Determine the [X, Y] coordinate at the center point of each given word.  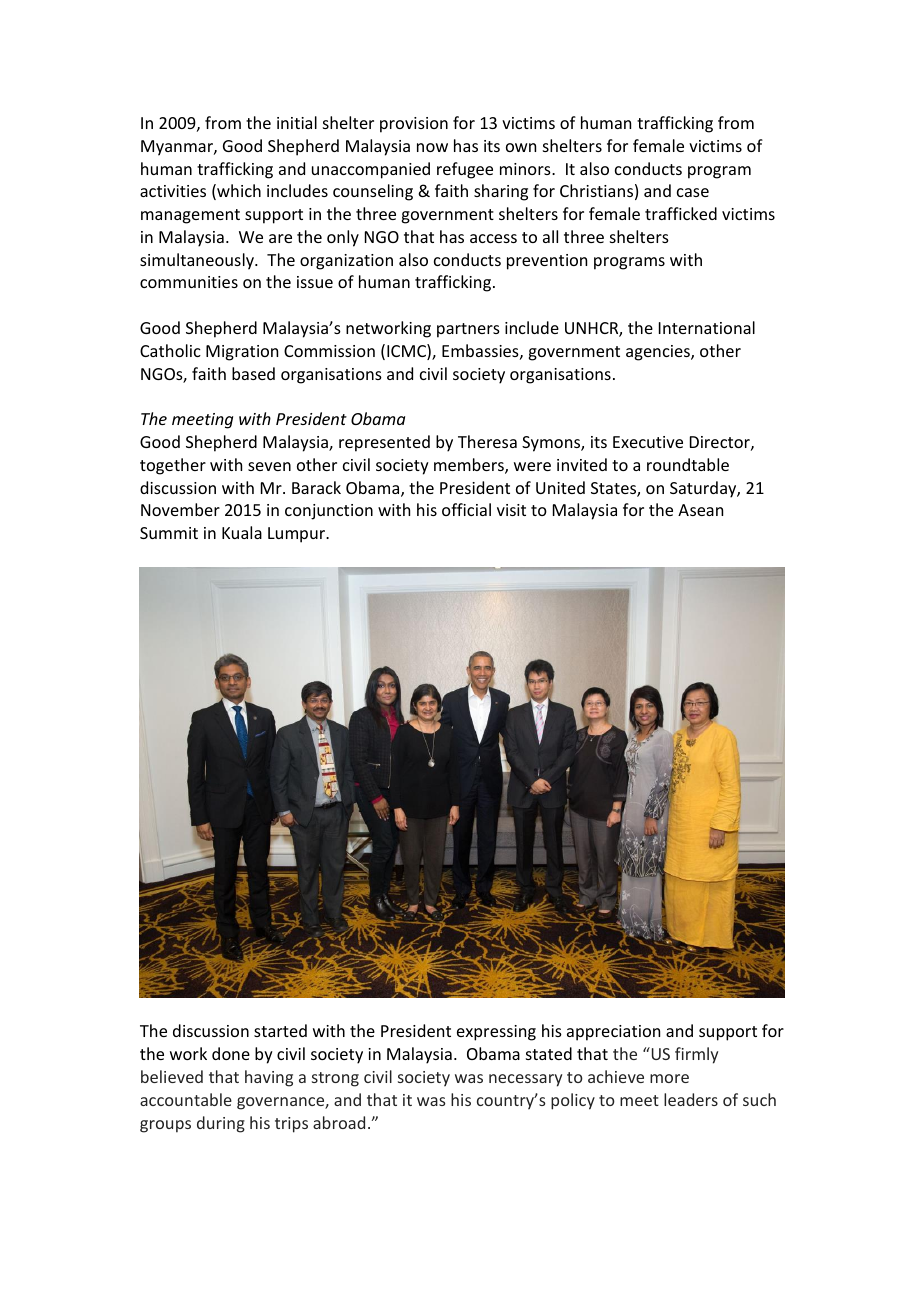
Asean [700, 510]
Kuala [242, 532]
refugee [465, 170]
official [466, 509]
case [693, 192]
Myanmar [178, 148]
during [221, 1124]
